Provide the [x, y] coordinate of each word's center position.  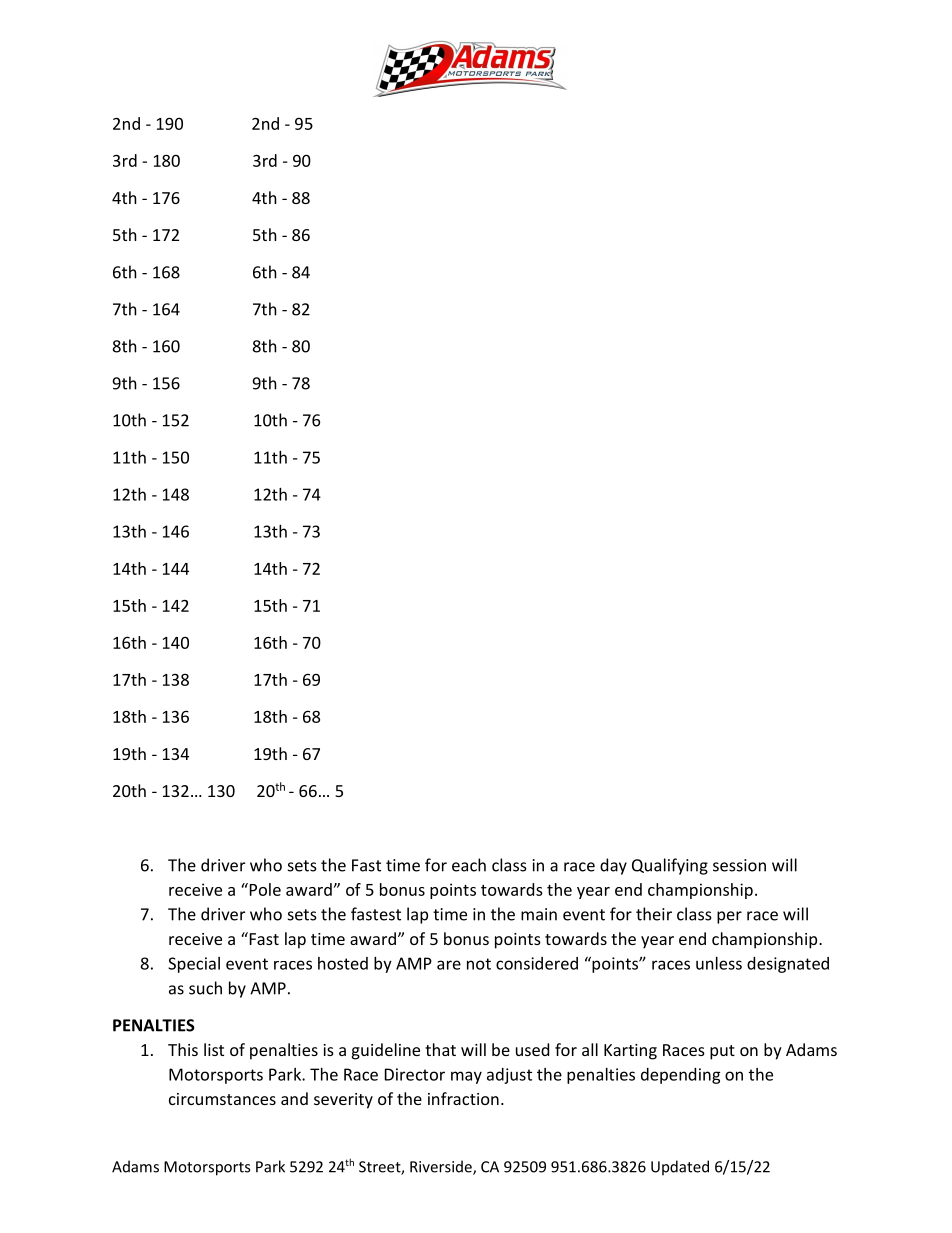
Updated [680, 1168]
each [469, 865]
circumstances [222, 1099]
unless [719, 963]
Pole [264, 889]
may [466, 1077]
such [205, 988]
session [739, 865]
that [440, 1049]
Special [194, 965]
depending [681, 1076]
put [722, 1052]
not [479, 964]
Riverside [442, 1167]
